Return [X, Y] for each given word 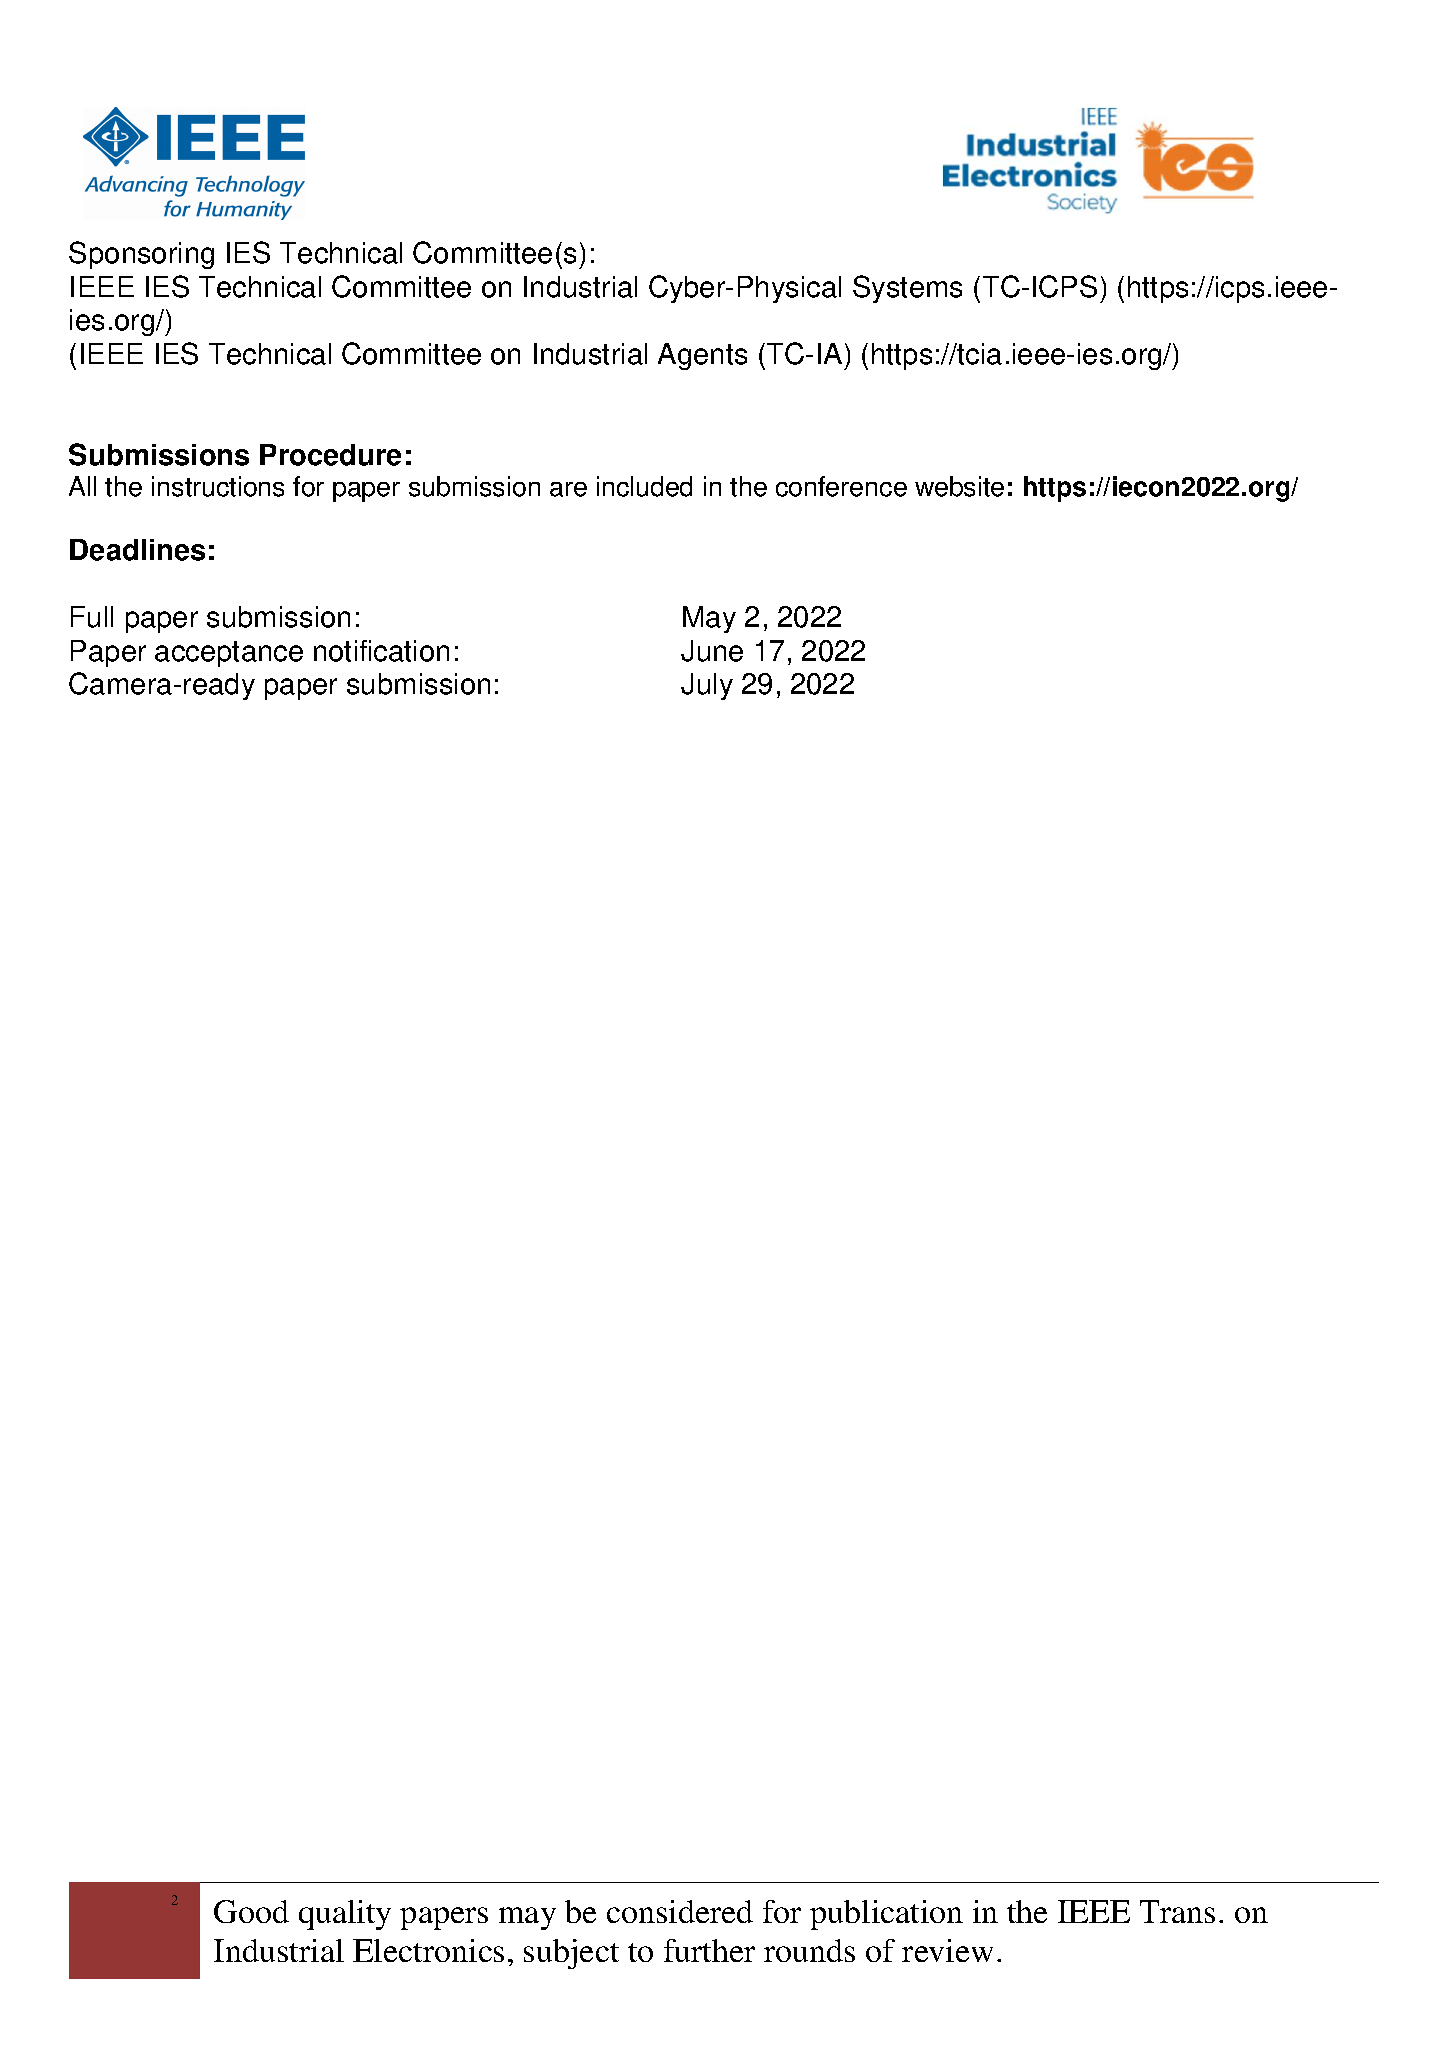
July [707, 686]
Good [251, 1911]
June [712, 651]
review [947, 1950]
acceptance [229, 654]
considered [680, 1911]
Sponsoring [141, 255]
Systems [907, 289]
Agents [702, 356]
